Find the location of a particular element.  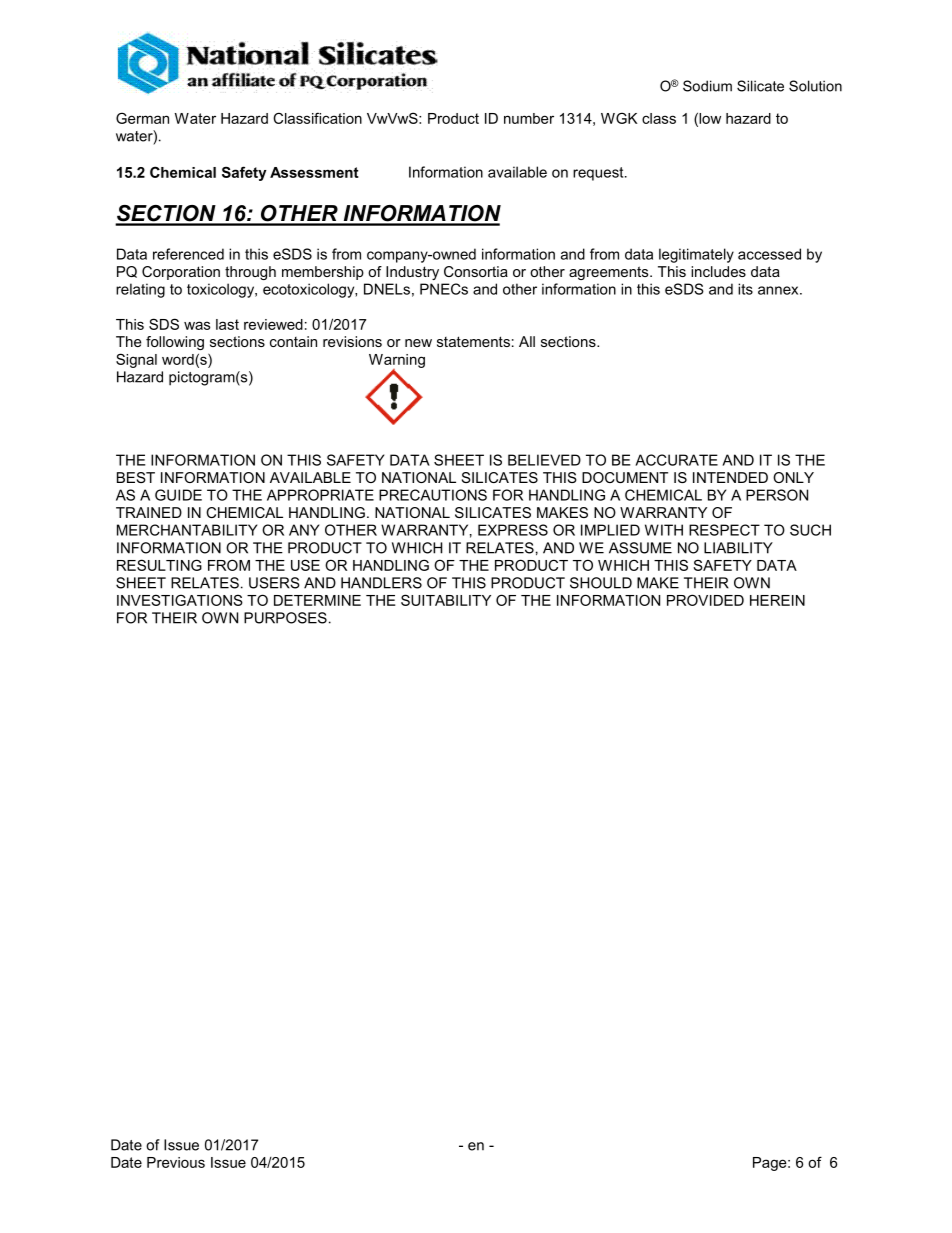

Previous is located at coordinates (176, 1162).
